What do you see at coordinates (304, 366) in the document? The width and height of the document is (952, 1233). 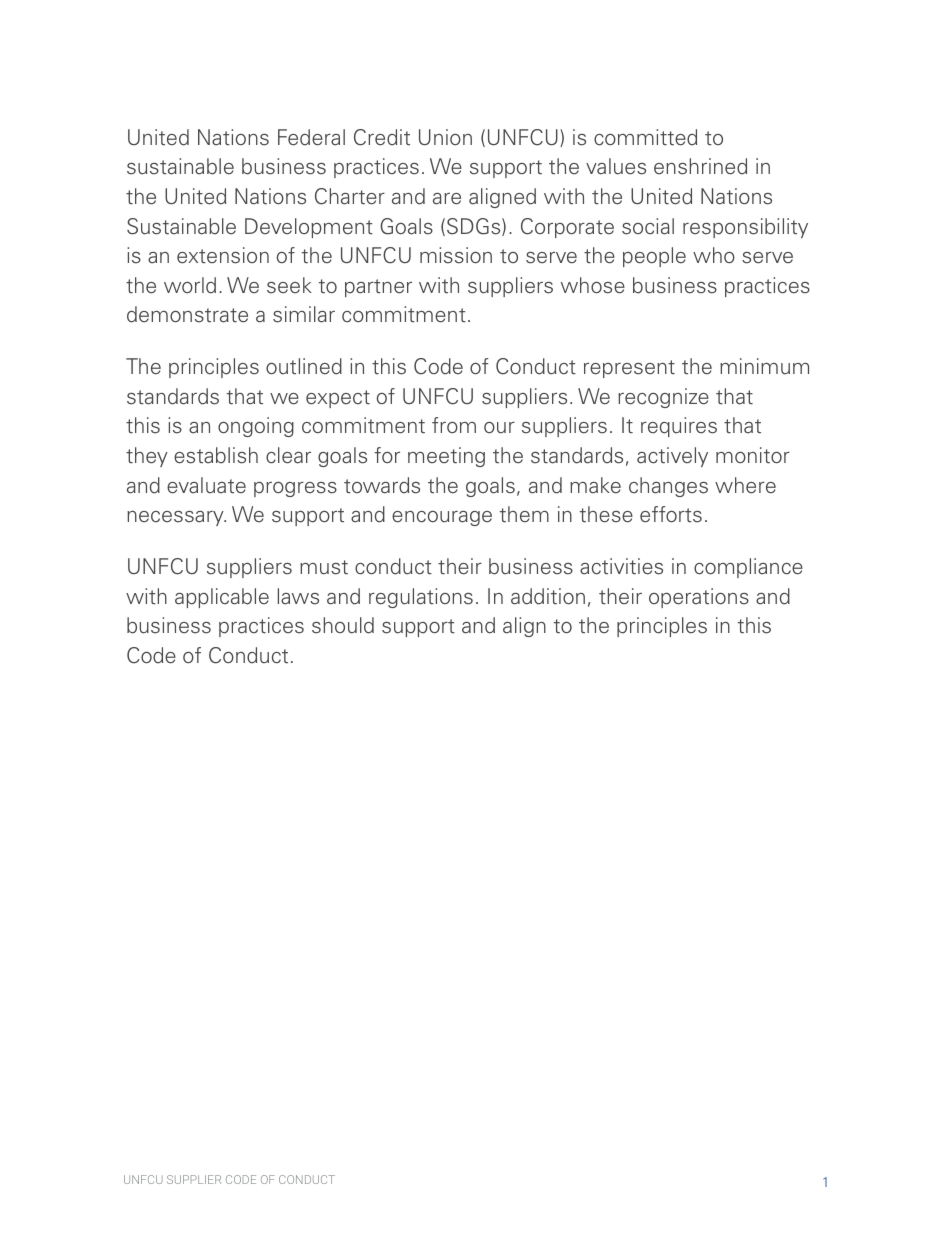 I see `outlined` at bounding box center [304, 366].
